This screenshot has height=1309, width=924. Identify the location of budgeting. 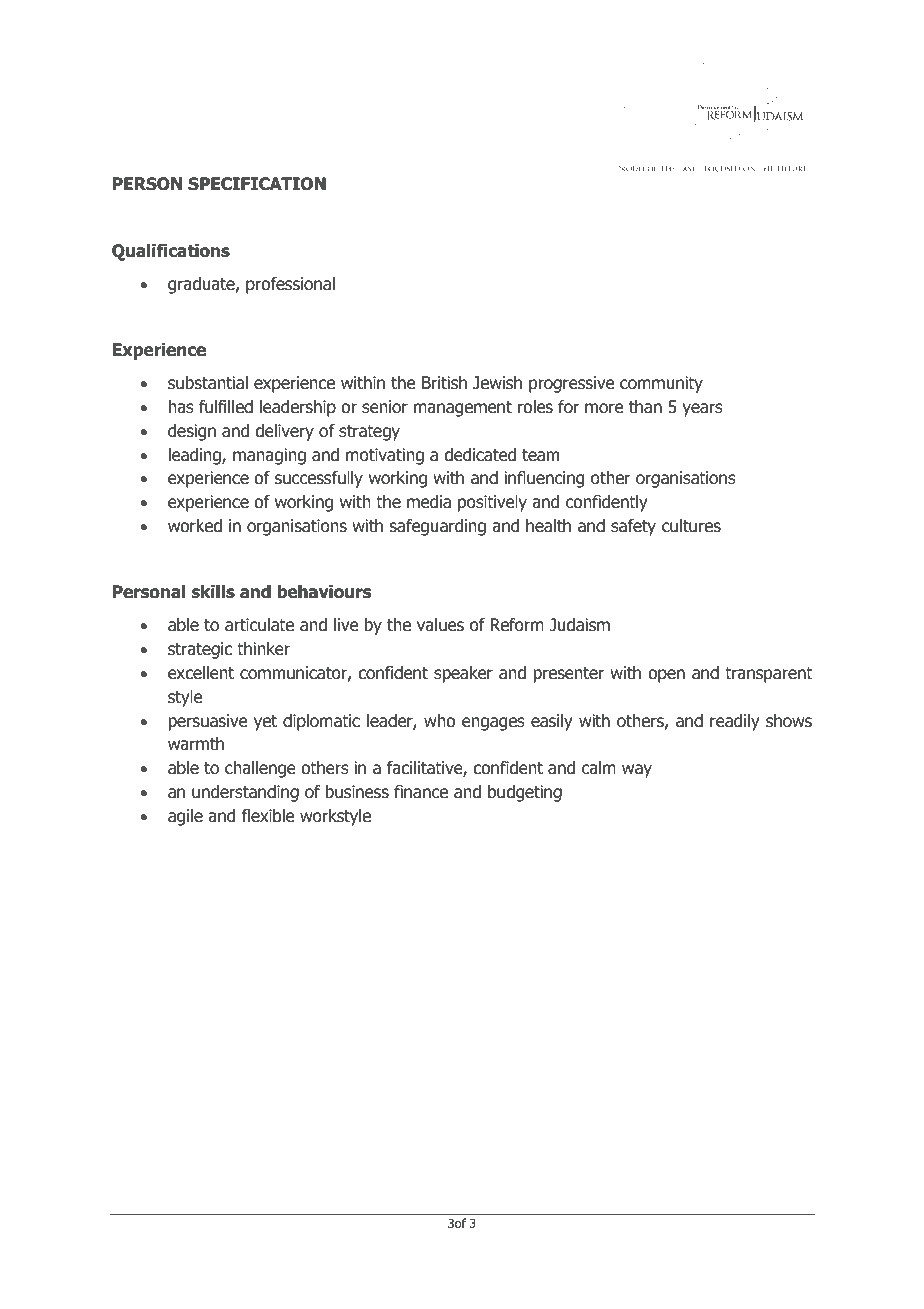
(525, 793).
